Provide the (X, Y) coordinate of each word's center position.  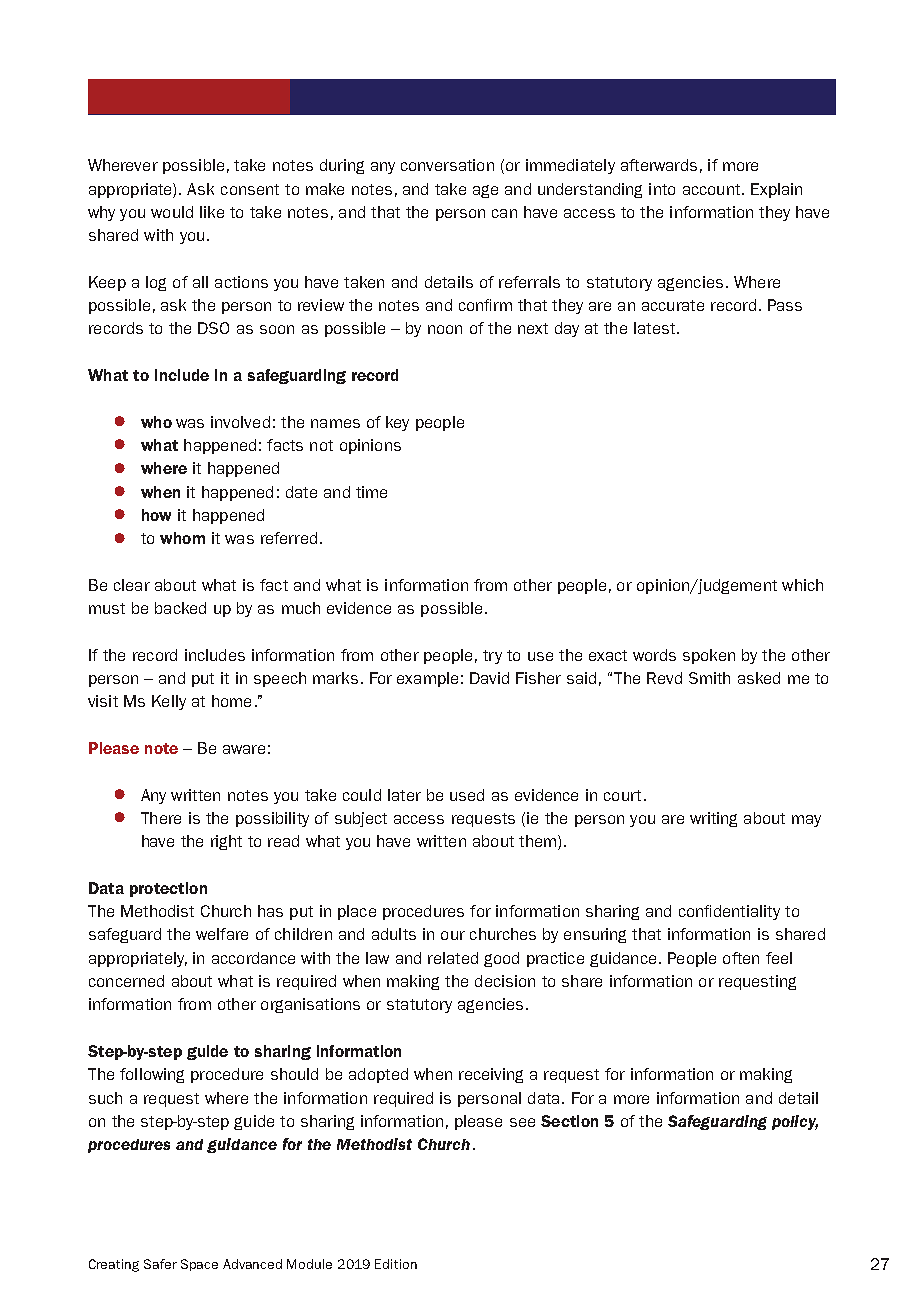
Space (199, 1265)
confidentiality (729, 912)
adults (394, 934)
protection (168, 889)
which (802, 585)
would (172, 212)
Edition (396, 1264)
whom (182, 538)
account (713, 189)
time (371, 492)
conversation (447, 165)
